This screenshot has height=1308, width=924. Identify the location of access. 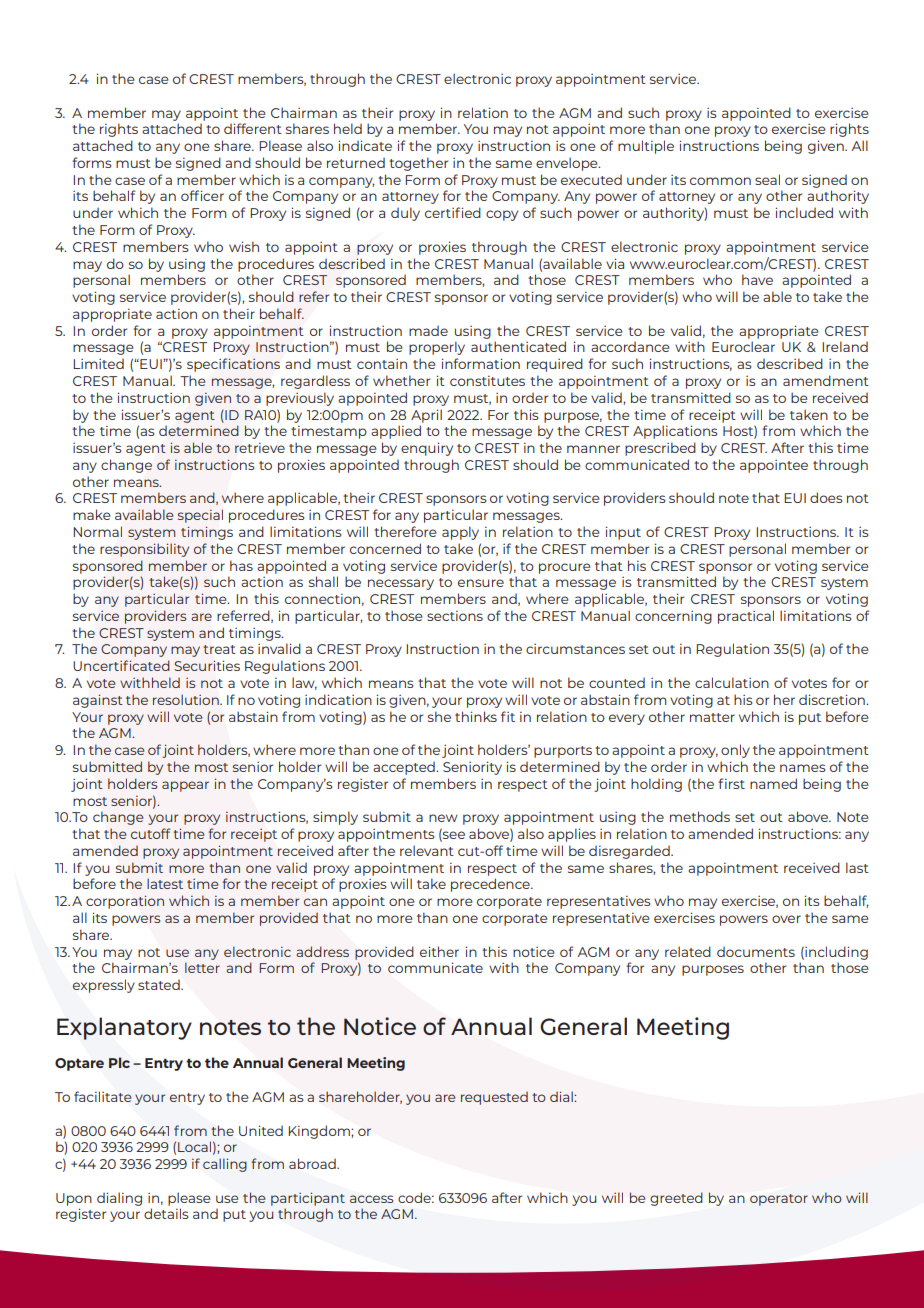
(371, 1199).
